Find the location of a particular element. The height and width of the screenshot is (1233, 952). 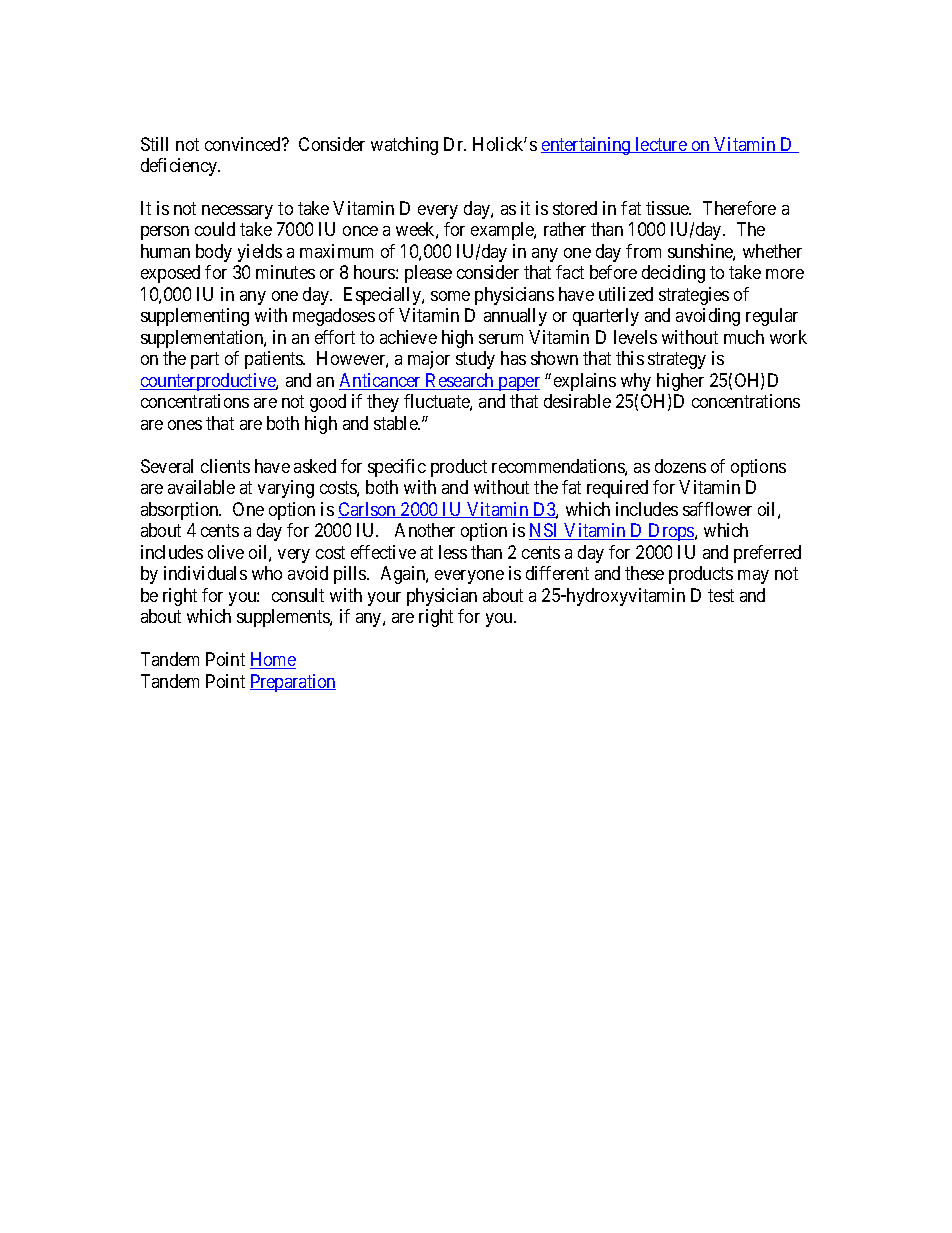

deficiency is located at coordinates (180, 167).
